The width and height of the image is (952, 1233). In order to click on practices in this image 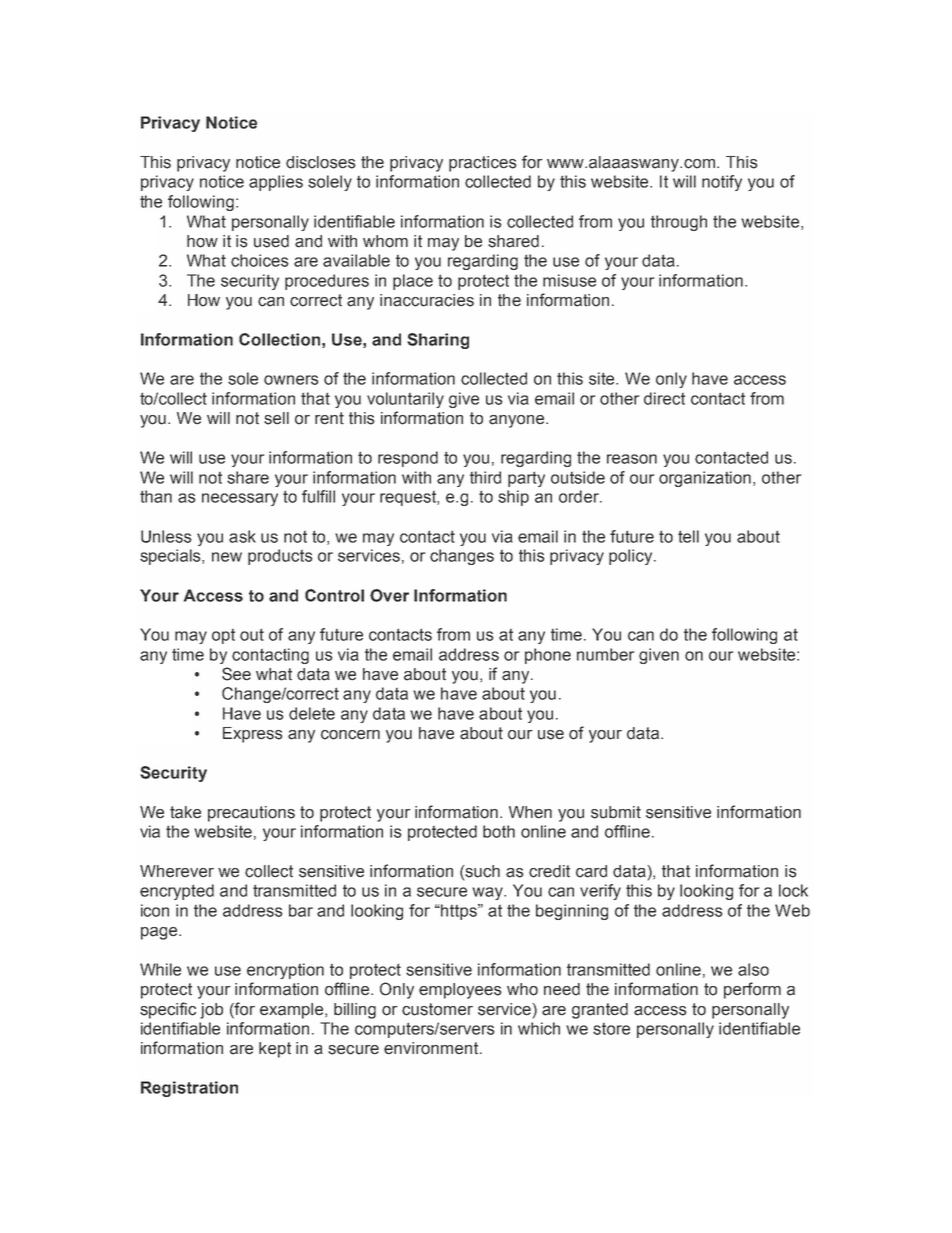, I will do `click(482, 164)`.
